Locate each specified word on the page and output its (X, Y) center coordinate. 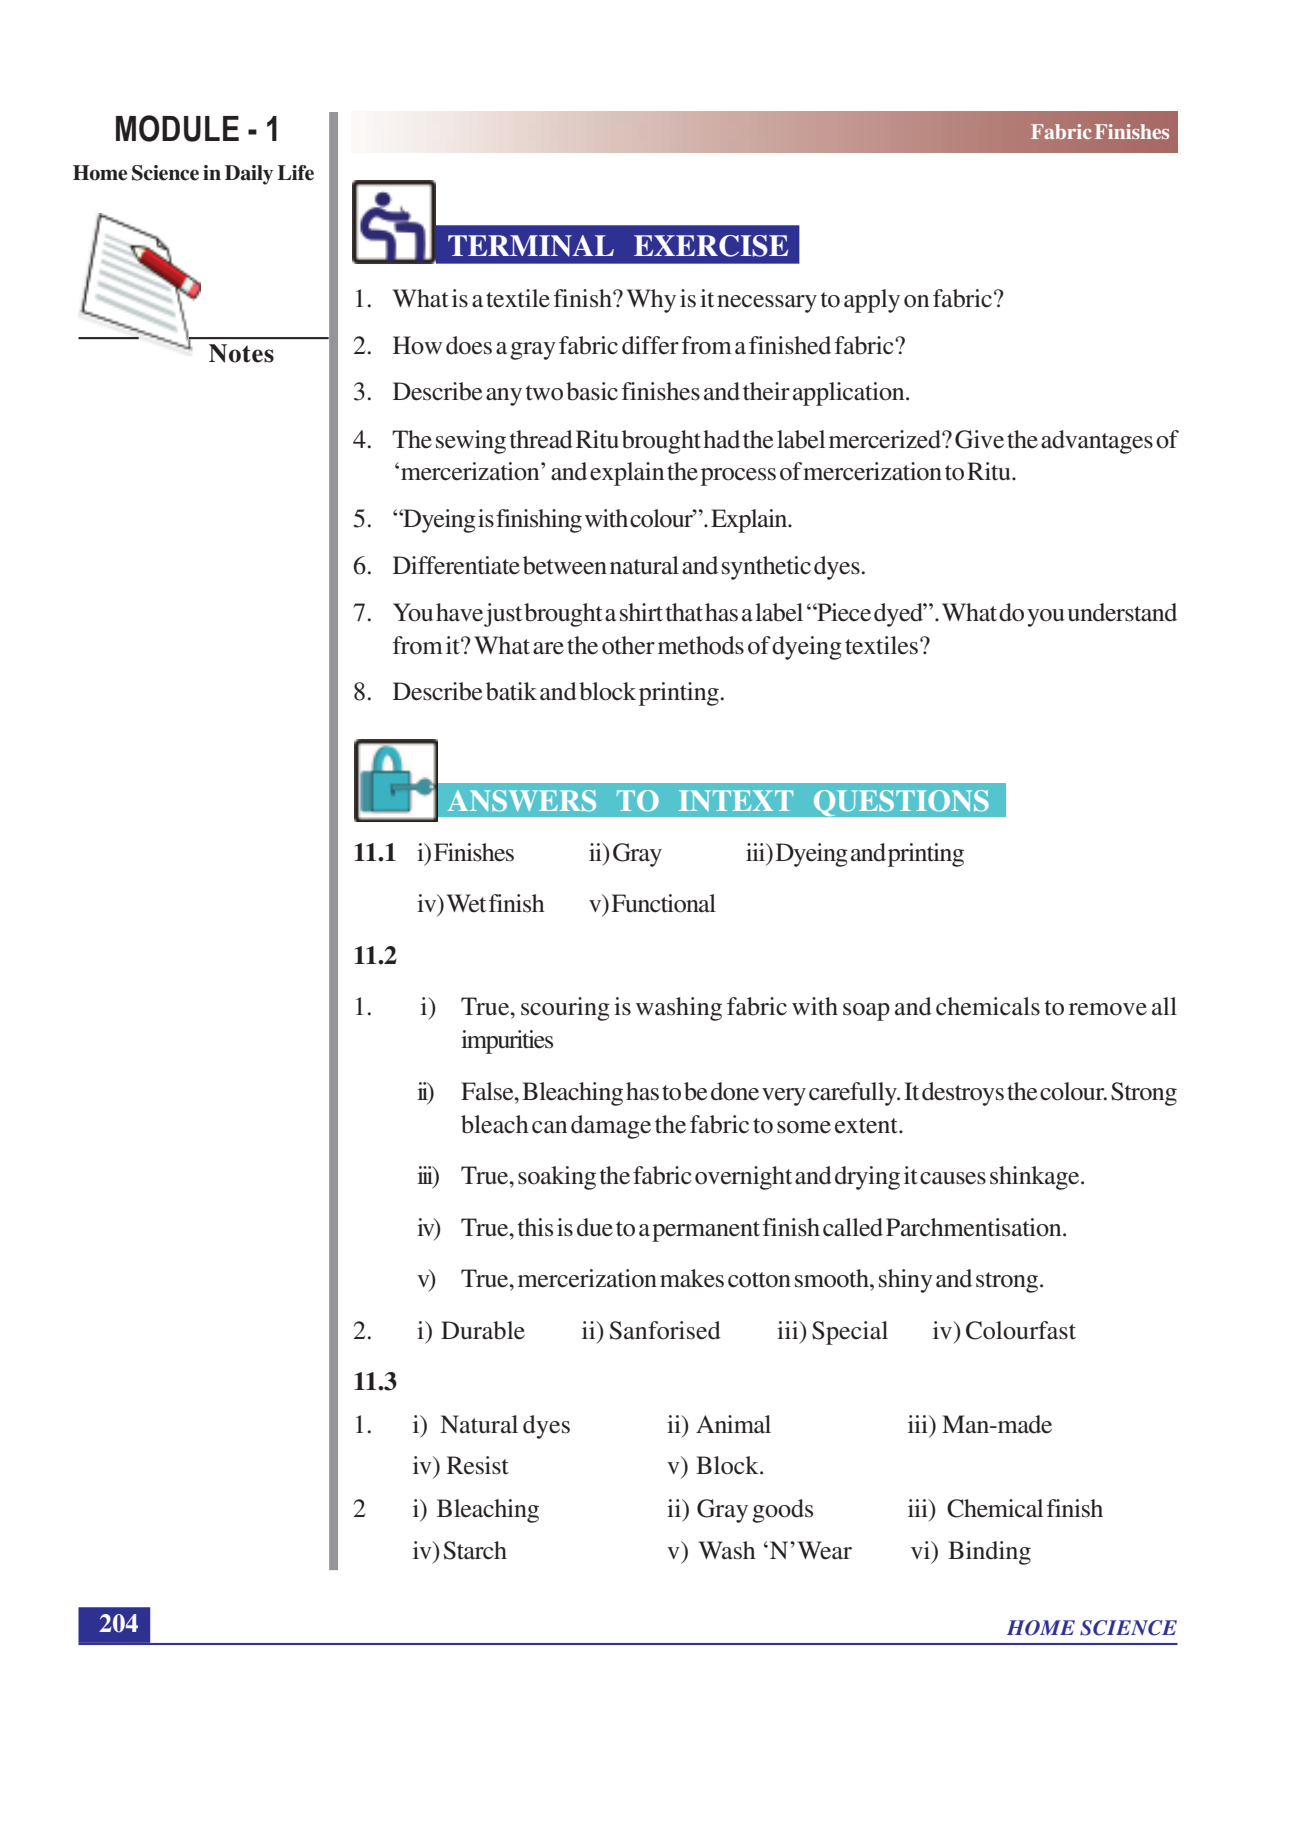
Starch (475, 1550)
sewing (471, 442)
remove (1108, 1009)
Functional (663, 903)
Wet (466, 903)
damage (611, 1127)
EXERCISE (711, 246)
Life (296, 173)
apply (872, 301)
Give (979, 439)
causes (953, 1178)
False (488, 1091)
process (738, 477)
